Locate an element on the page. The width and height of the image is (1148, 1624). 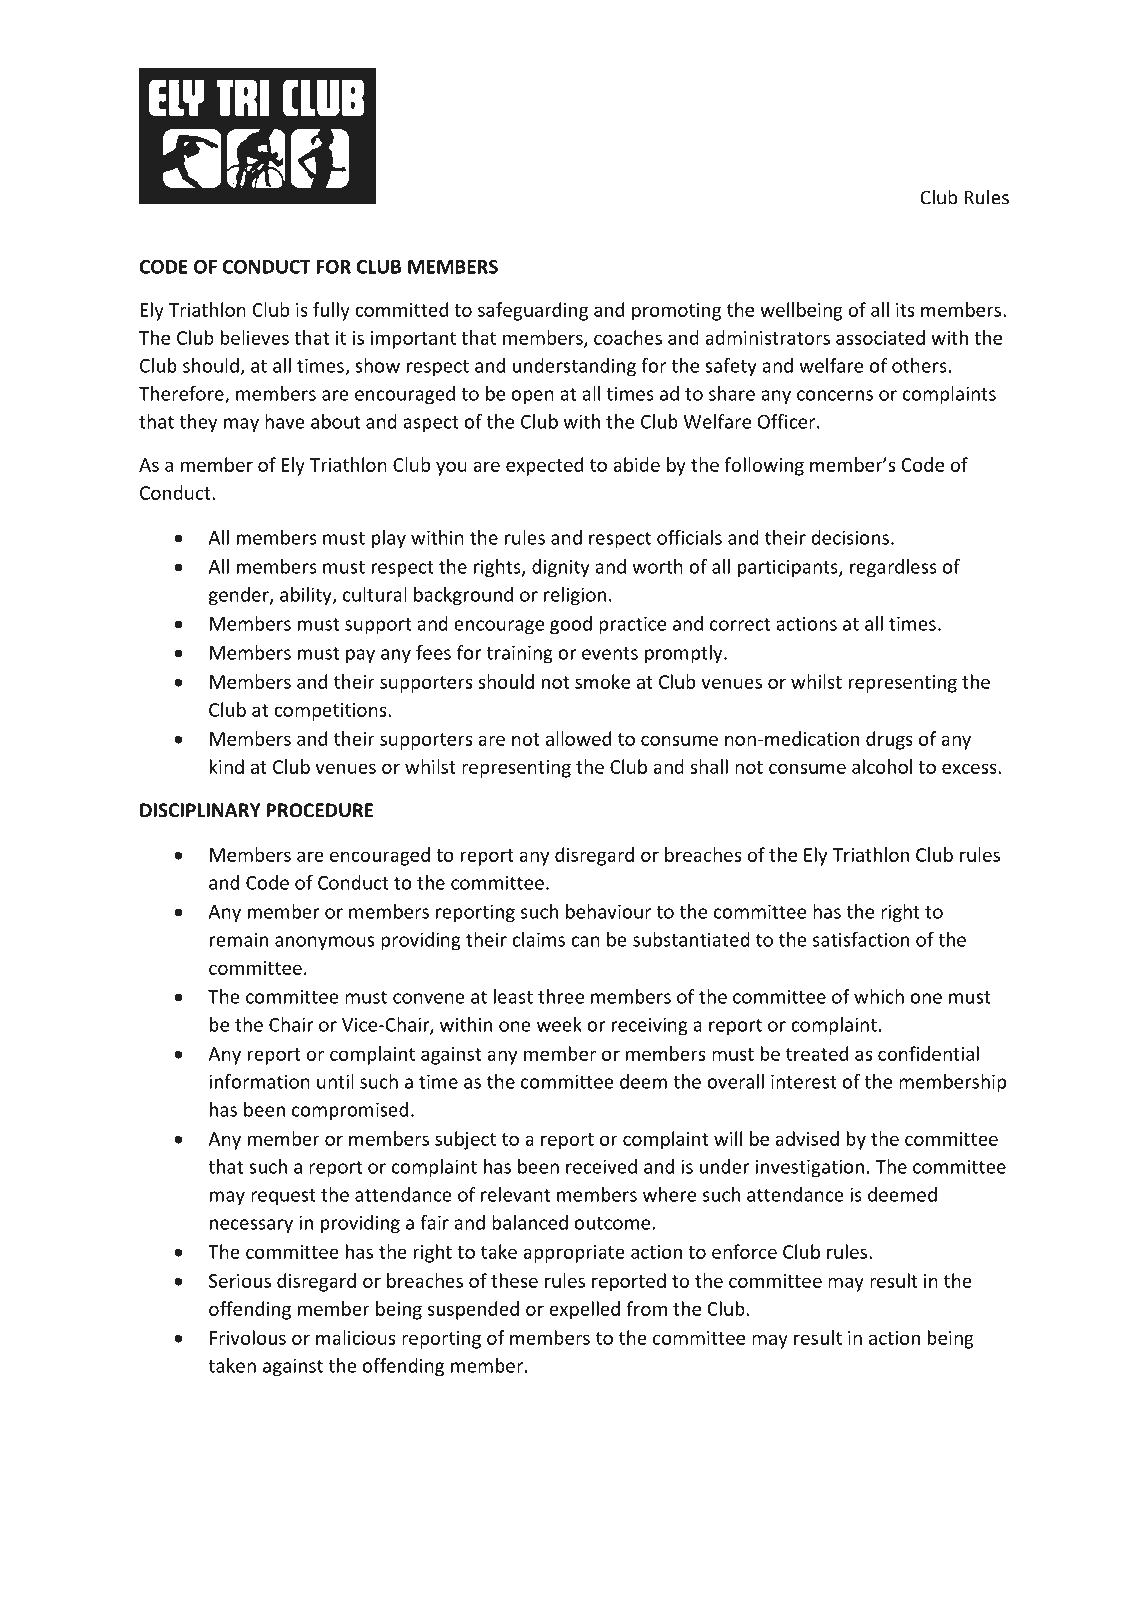
coaches is located at coordinates (628, 337).
